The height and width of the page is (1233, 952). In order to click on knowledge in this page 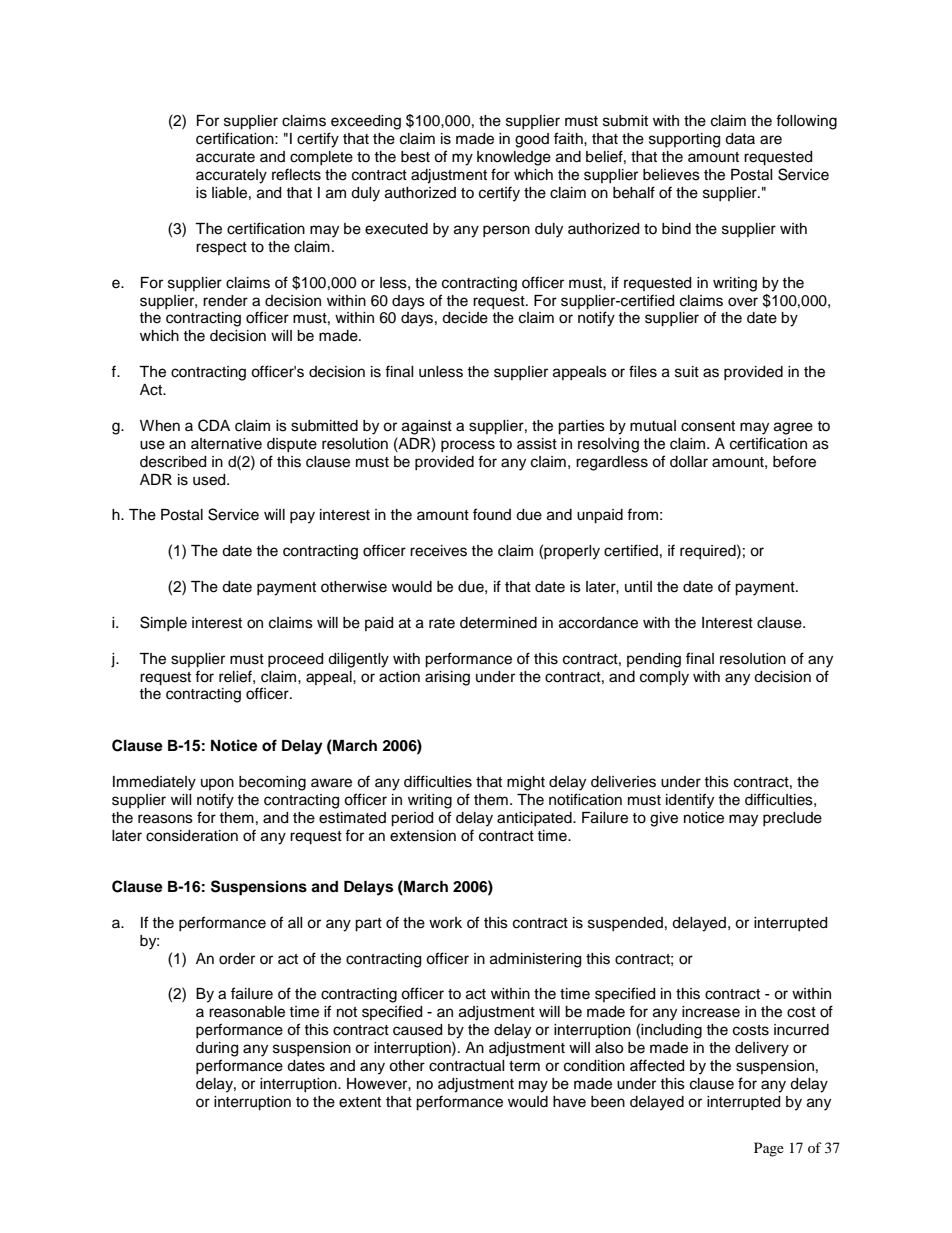, I will do `click(514, 158)`.
